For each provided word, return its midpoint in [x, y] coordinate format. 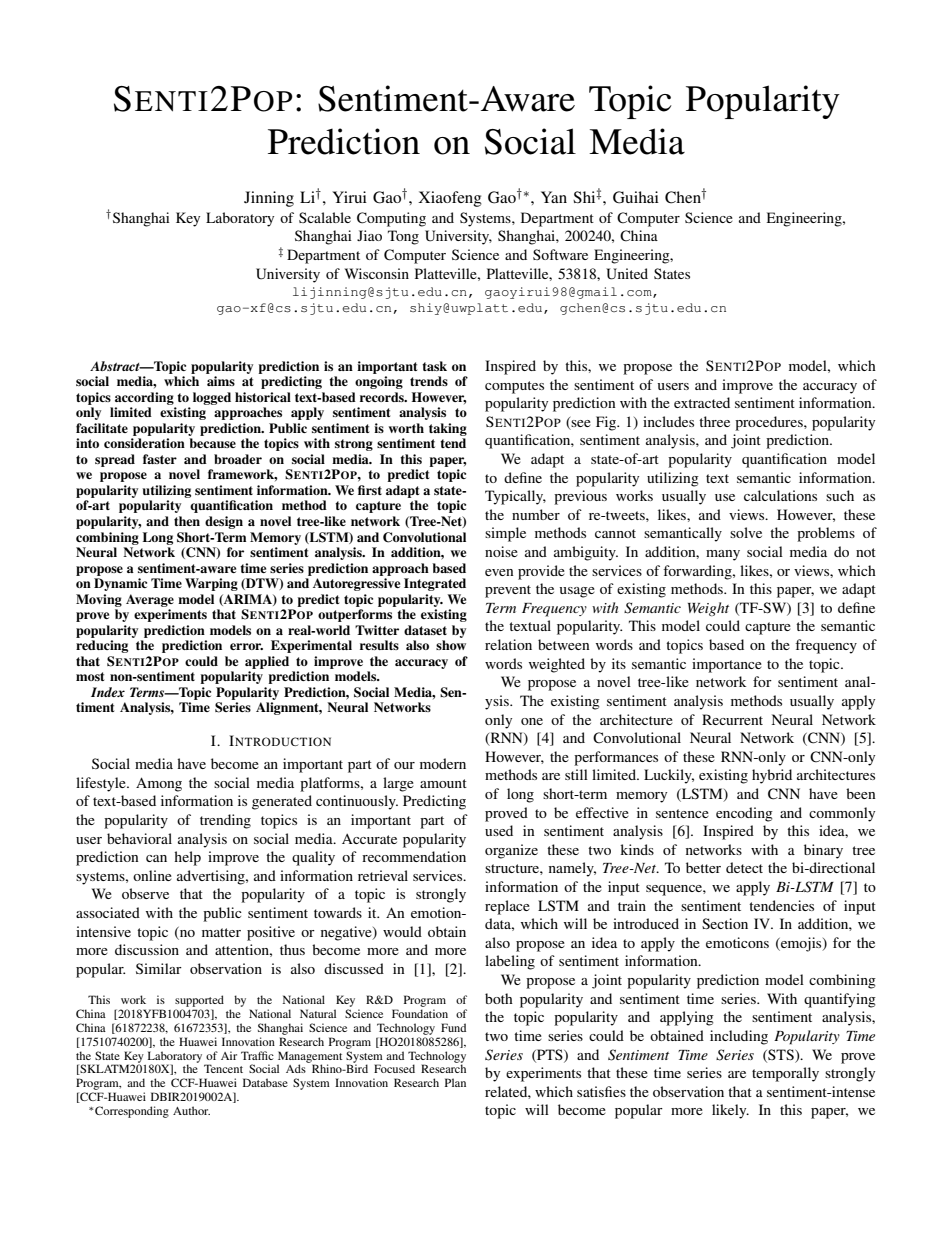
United [627, 274]
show [451, 645]
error [246, 646]
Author [191, 1110]
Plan [455, 1082]
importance [727, 665]
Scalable [325, 217]
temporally [785, 1074]
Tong [403, 237]
